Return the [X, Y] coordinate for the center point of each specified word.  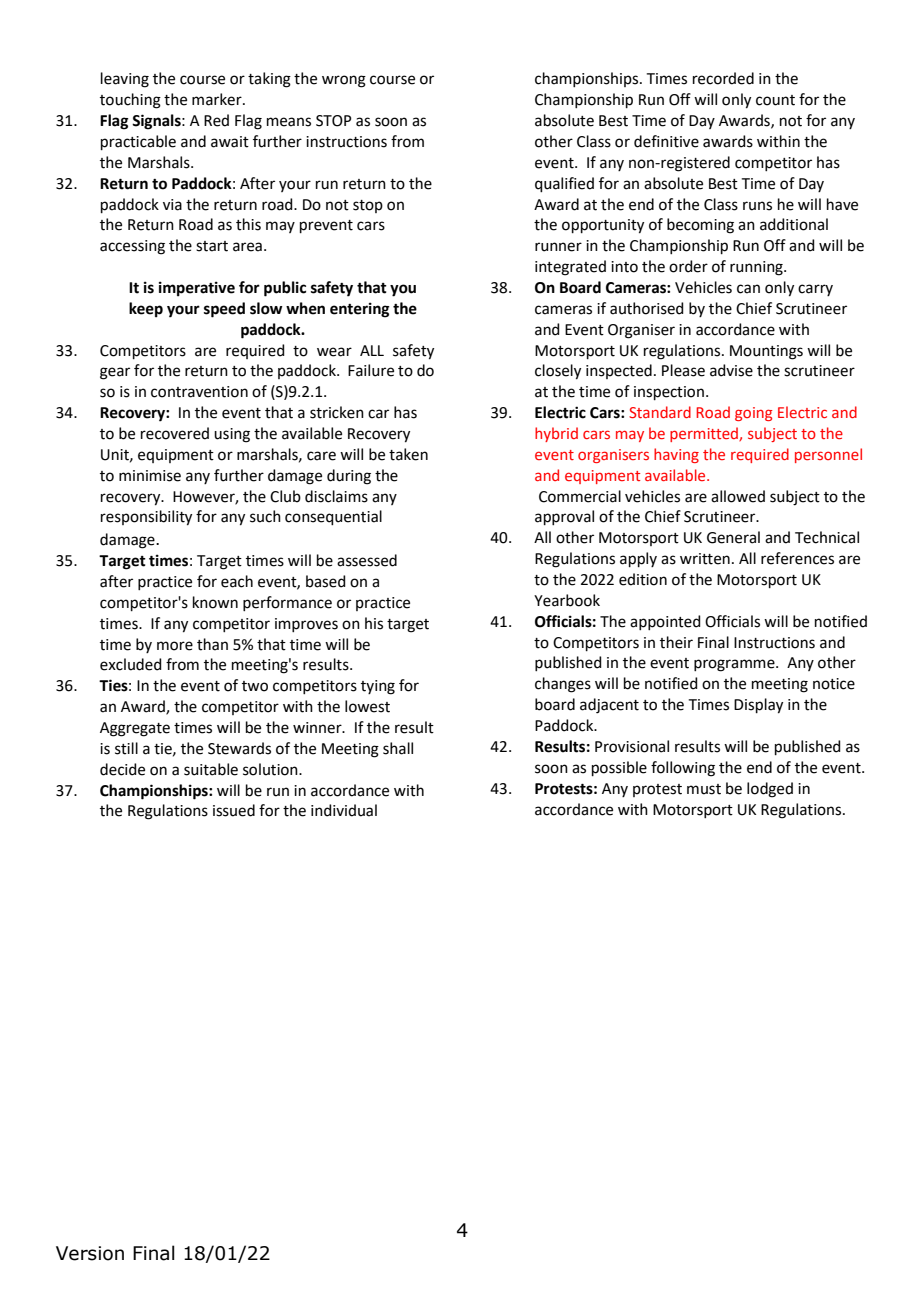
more [175, 646]
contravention [199, 392]
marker [218, 99]
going [754, 414]
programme [735, 665]
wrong [344, 81]
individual [344, 810]
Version [90, 1253]
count [775, 100]
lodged [770, 790]
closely [558, 372]
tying [378, 687]
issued [234, 810]
